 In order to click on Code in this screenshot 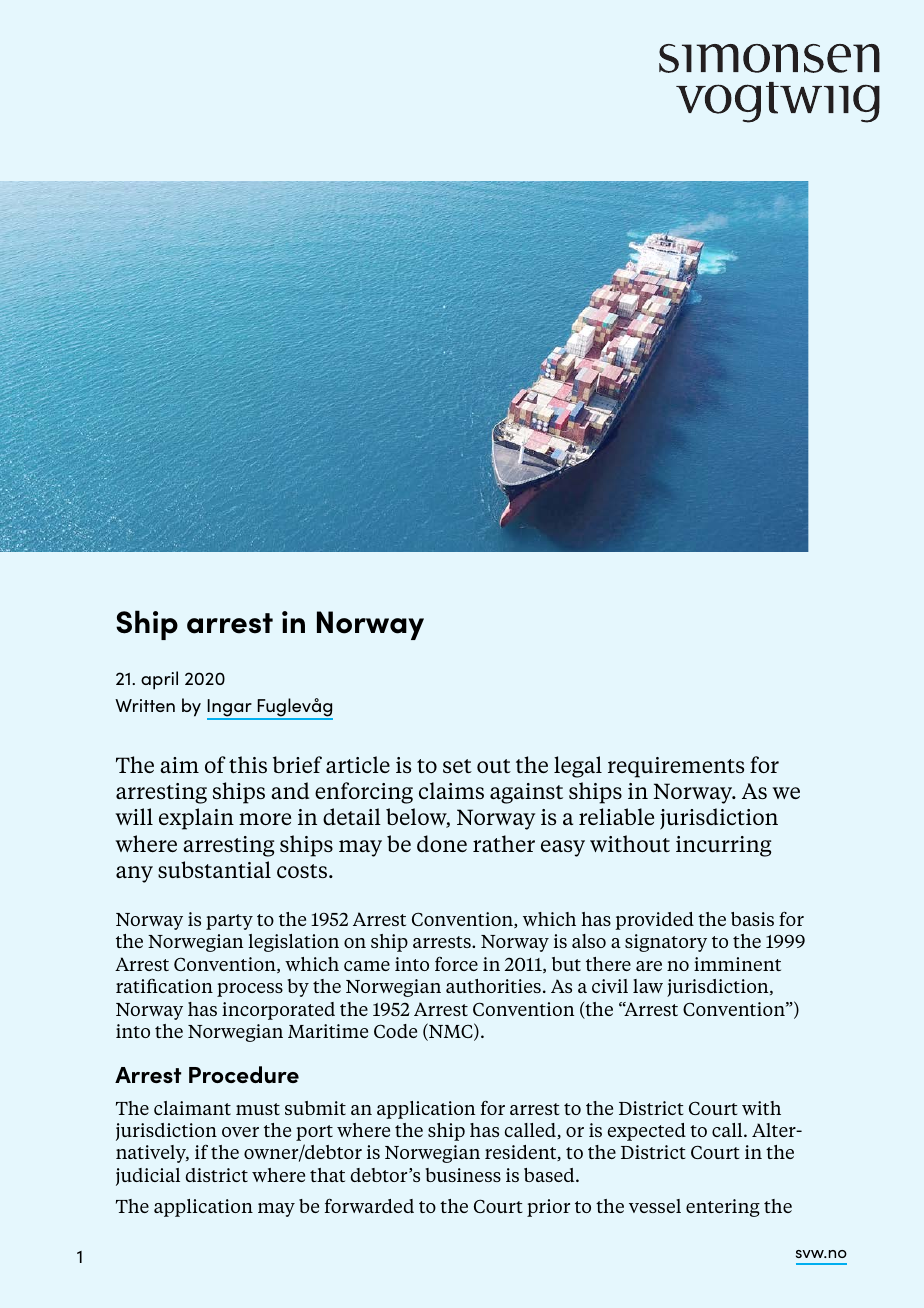, I will do `click(395, 1031)`.
